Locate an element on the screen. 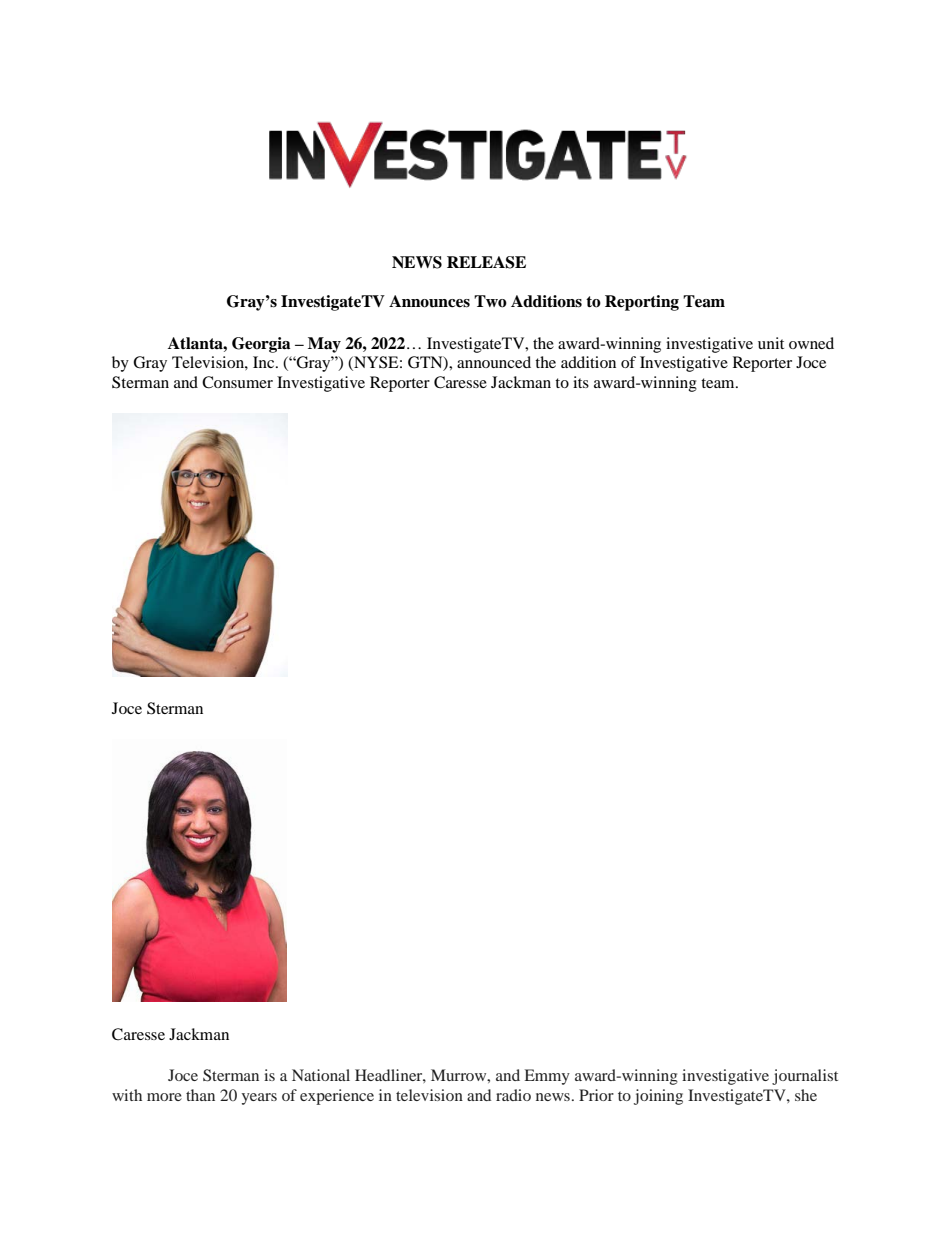 Image resolution: width=952 pixels, height=1233 pixels. unit is located at coordinates (771, 343).
